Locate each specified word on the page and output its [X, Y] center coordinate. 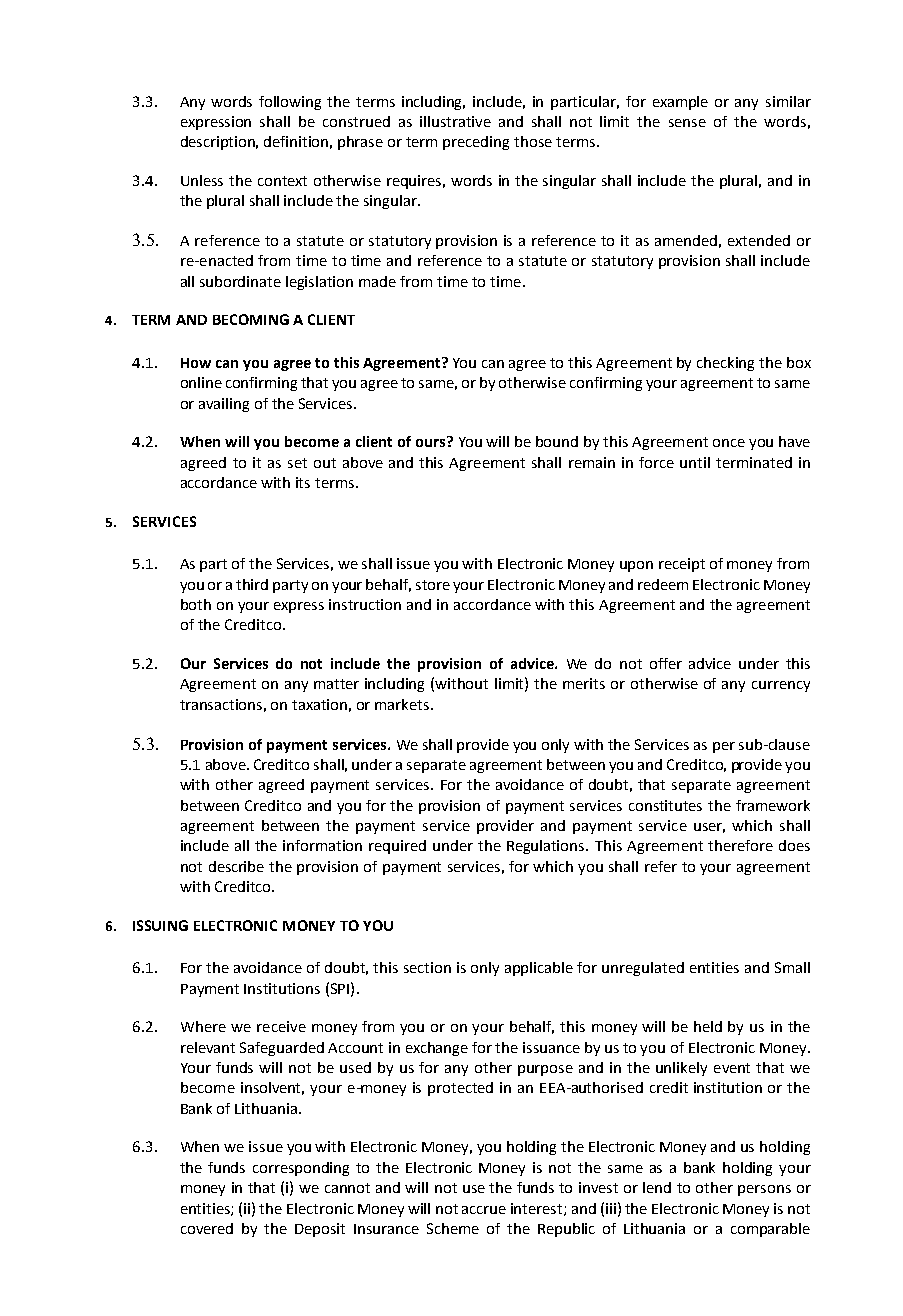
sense [687, 123]
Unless [202, 180]
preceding [476, 143]
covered [207, 1228]
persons [764, 1190]
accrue [484, 1210]
